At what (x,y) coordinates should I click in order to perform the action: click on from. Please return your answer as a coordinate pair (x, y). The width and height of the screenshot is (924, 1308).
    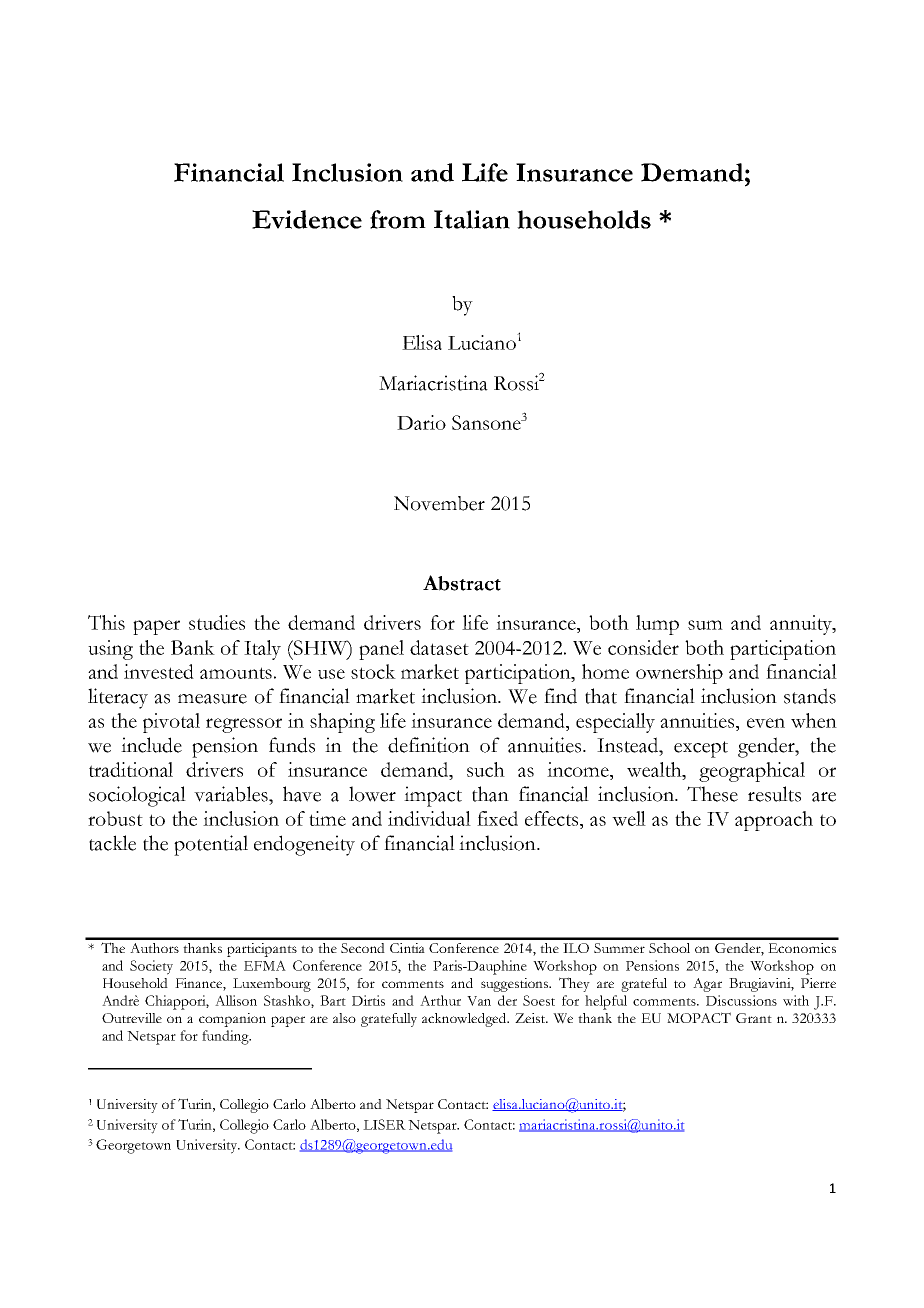
    Looking at the image, I should click on (398, 219).
